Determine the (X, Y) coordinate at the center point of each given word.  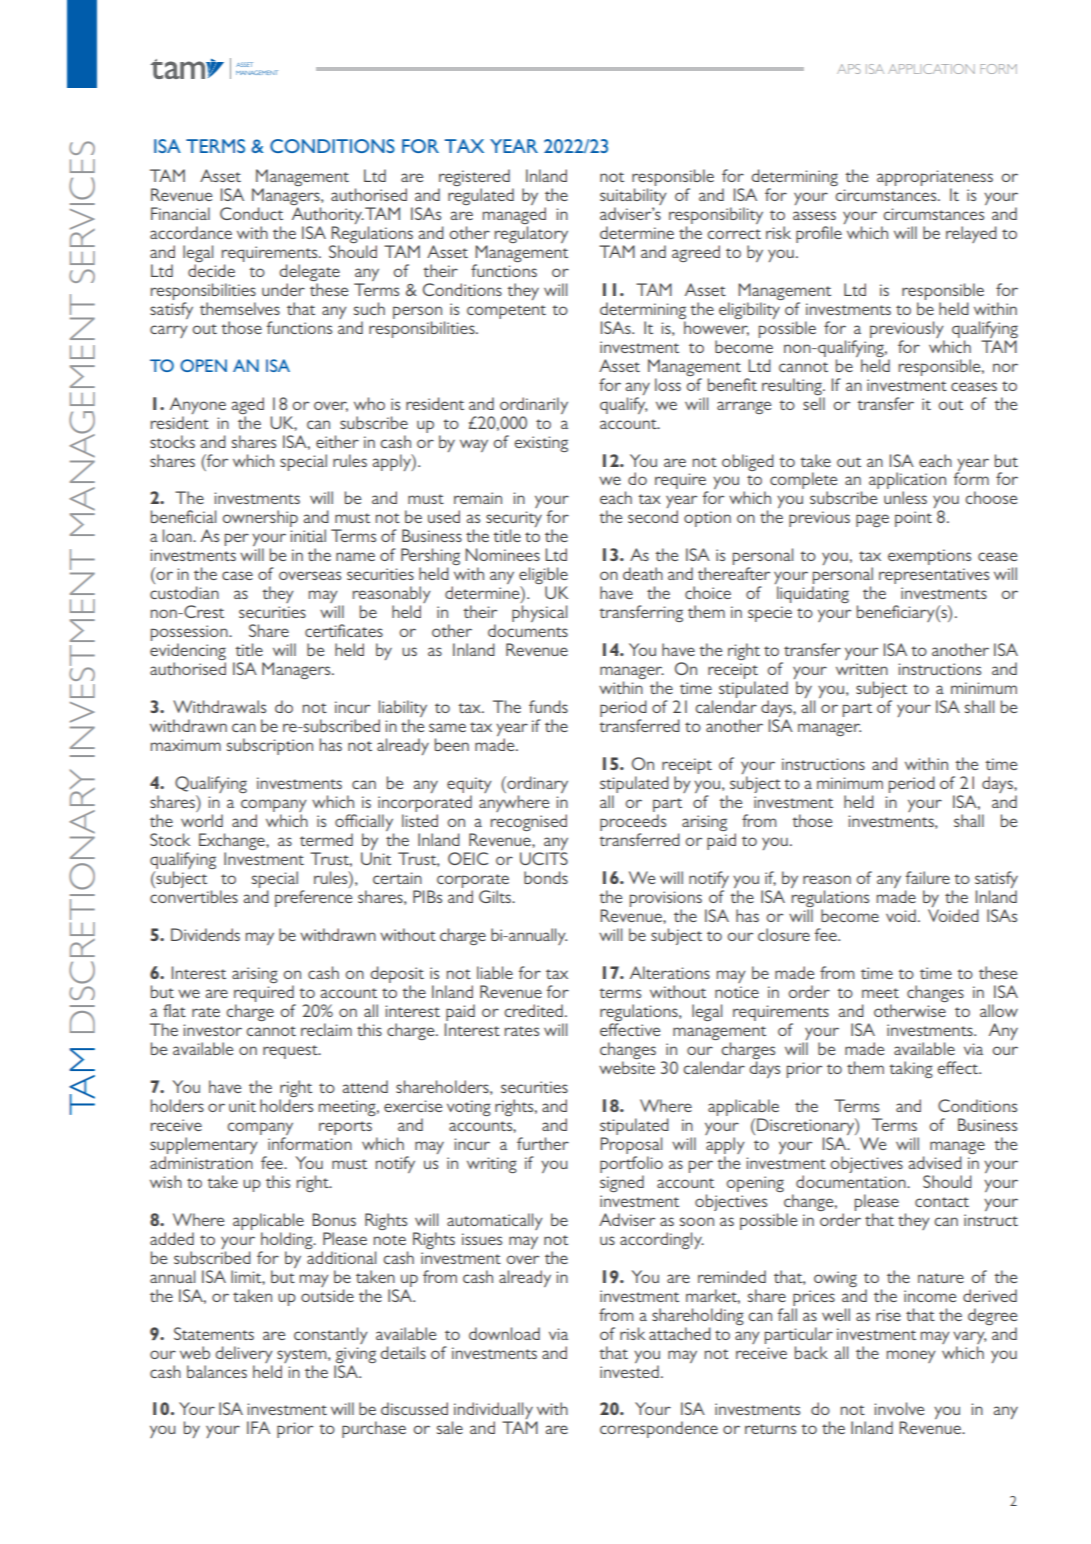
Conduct (251, 213)
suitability (633, 196)
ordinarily (534, 405)
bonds (546, 877)
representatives (934, 576)
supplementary (204, 1145)
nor (1005, 367)
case (237, 575)
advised (935, 1162)
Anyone (198, 405)
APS (849, 69)
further (543, 1143)
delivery (244, 1354)
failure (928, 877)
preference (313, 898)
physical (539, 613)
